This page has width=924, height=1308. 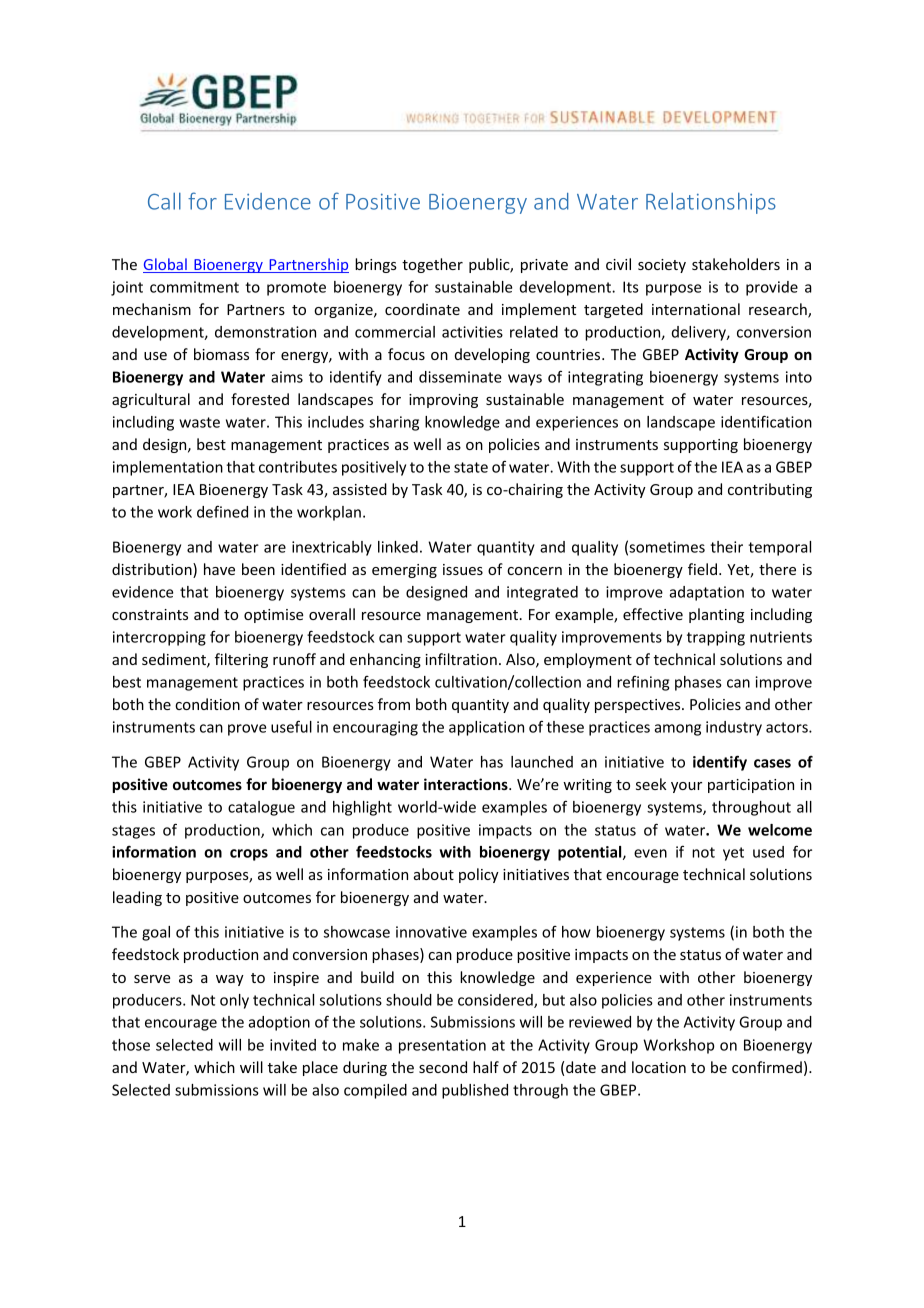 What do you see at coordinates (767, 1067) in the page?
I see `confirmed` at bounding box center [767, 1067].
